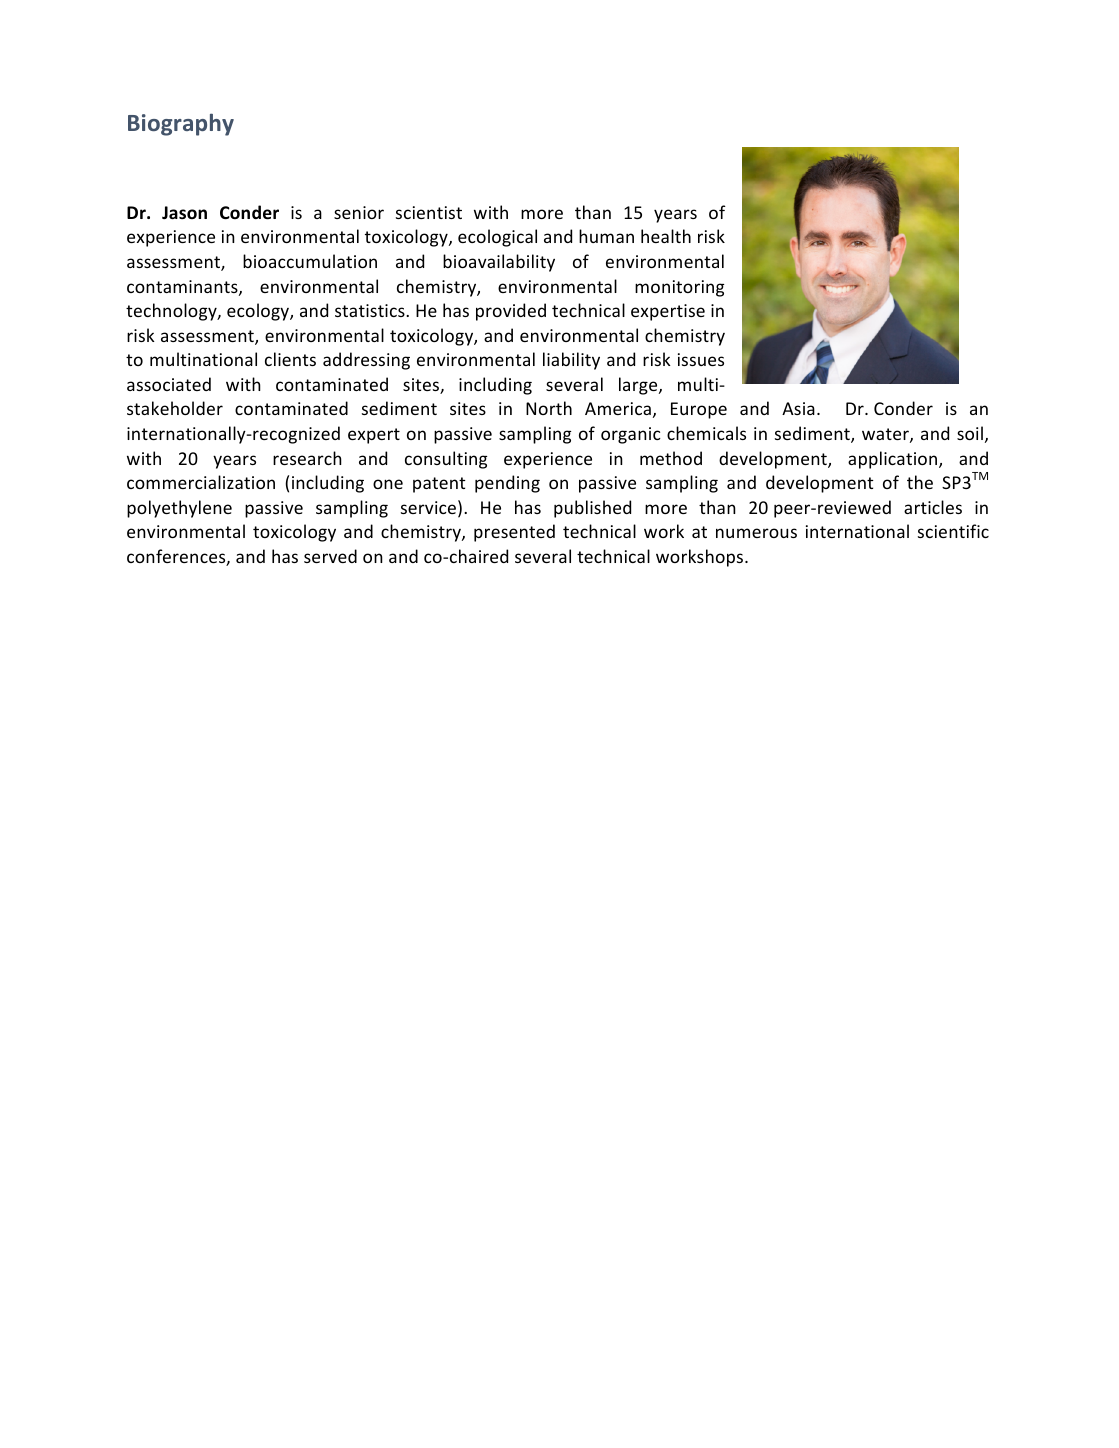 The height and width of the image is (1448, 1119). I want to click on scientific, so click(953, 531).
